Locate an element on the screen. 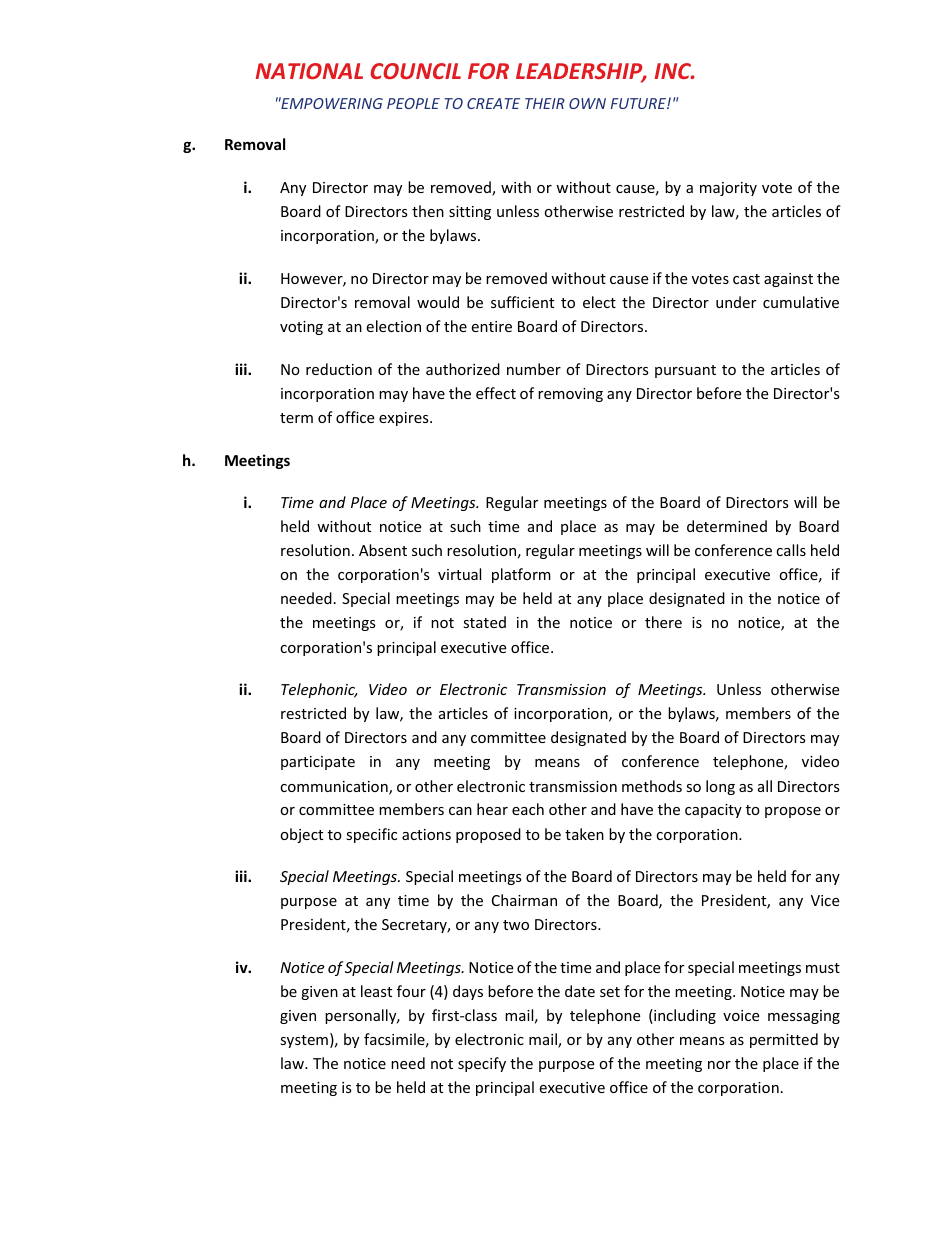 The height and width of the screenshot is (1233, 952). pursuant is located at coordinates (685, 371).
